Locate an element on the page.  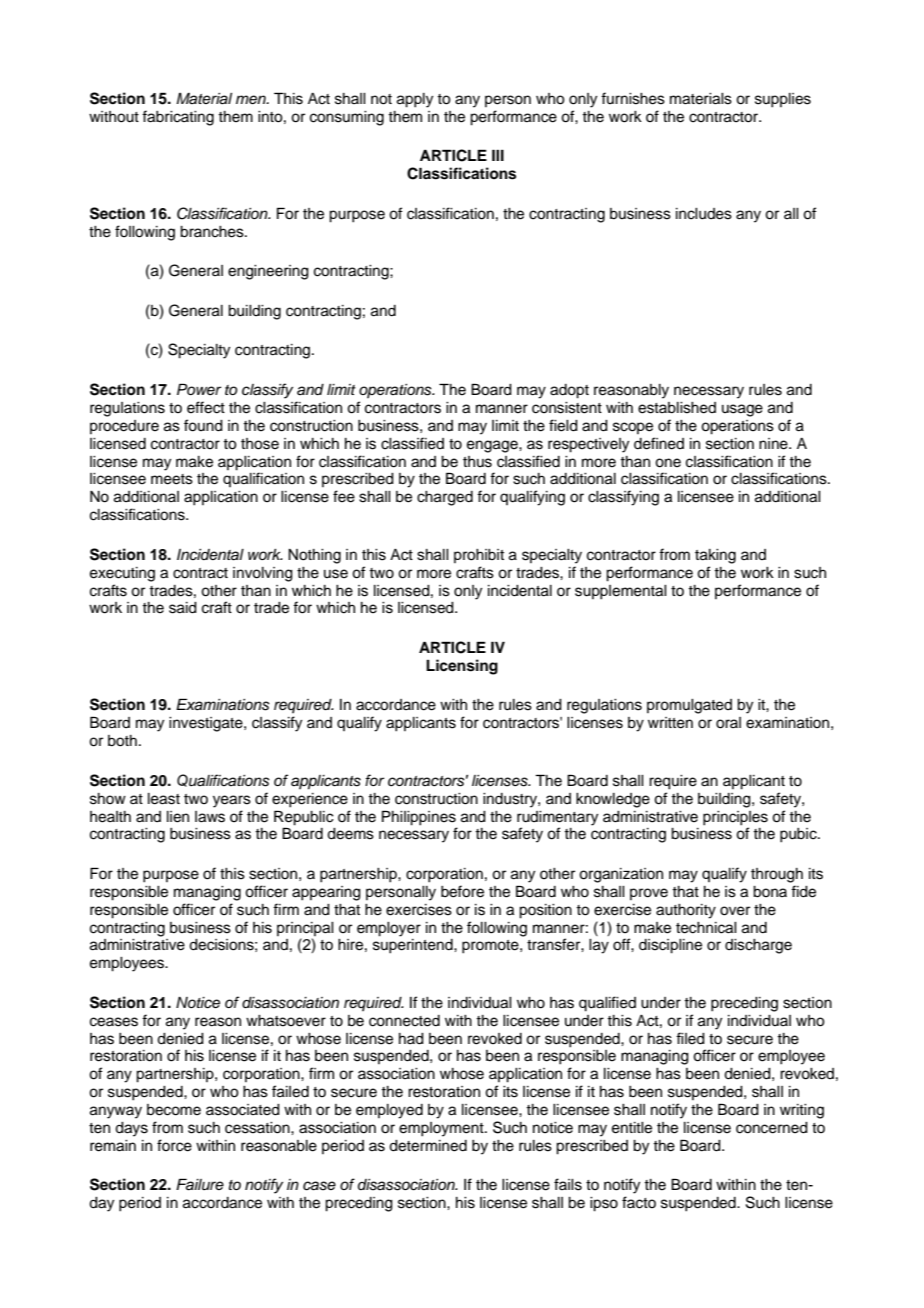
concerned is located at coordinates (772, 1128).
